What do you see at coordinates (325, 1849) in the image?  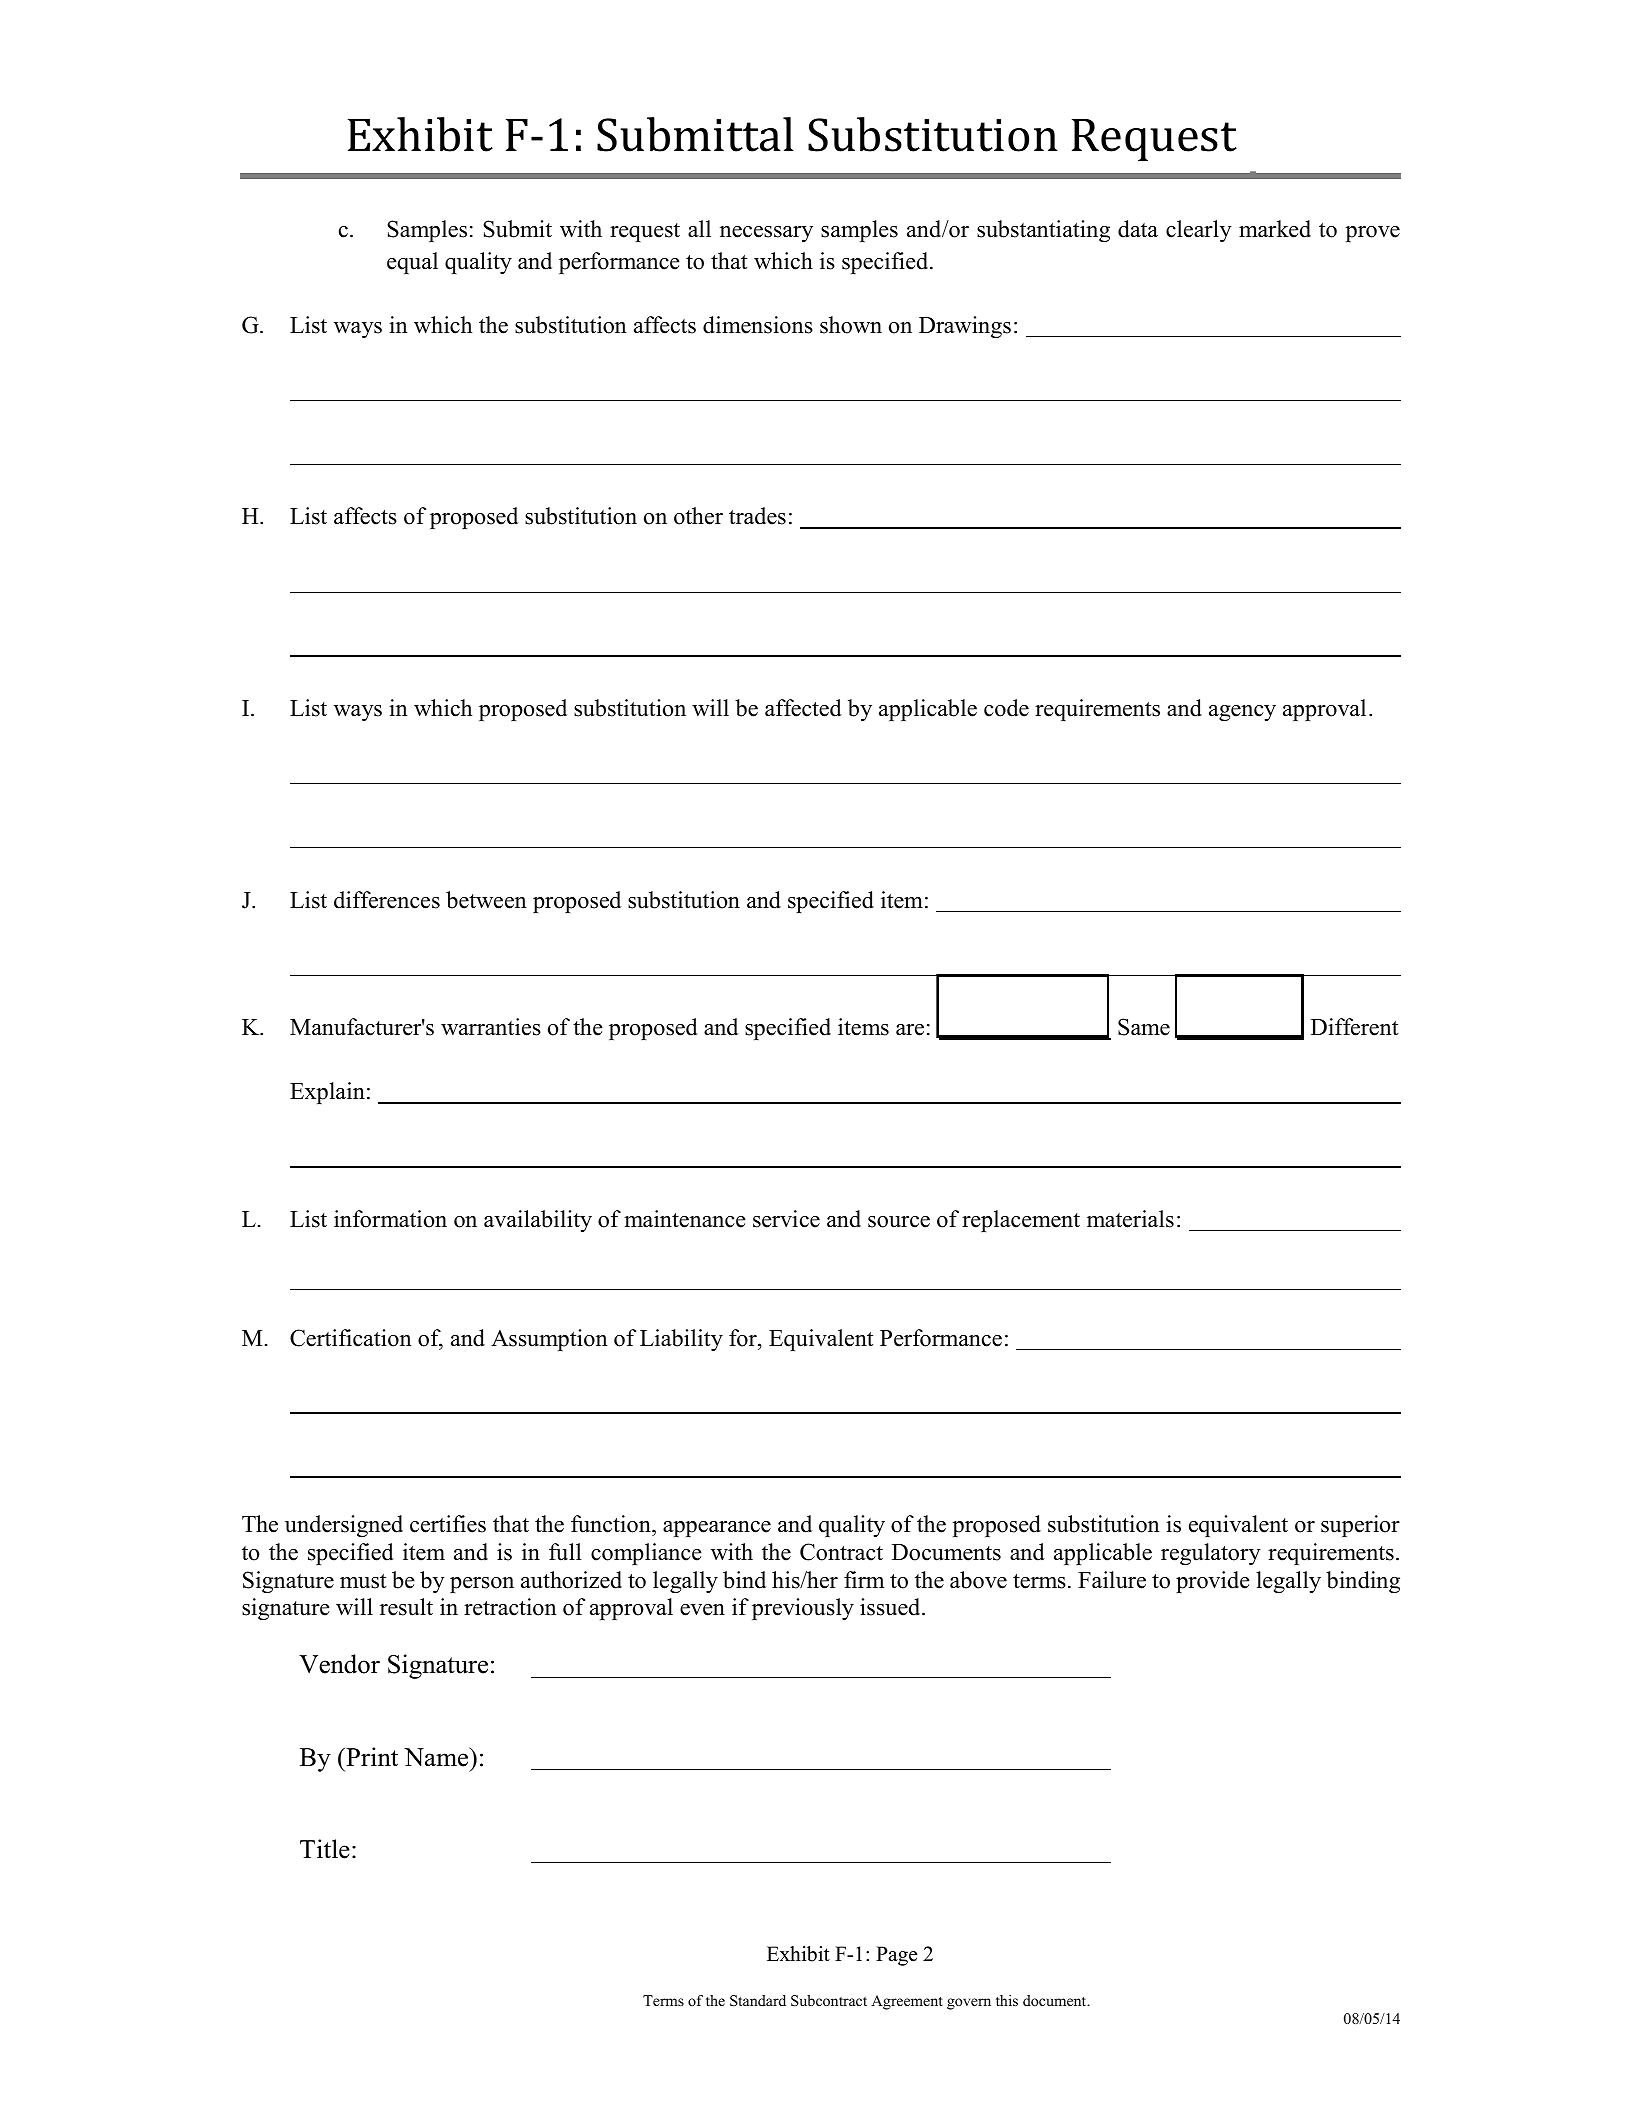 I see `Title` at bounding box center [325, 1849].
